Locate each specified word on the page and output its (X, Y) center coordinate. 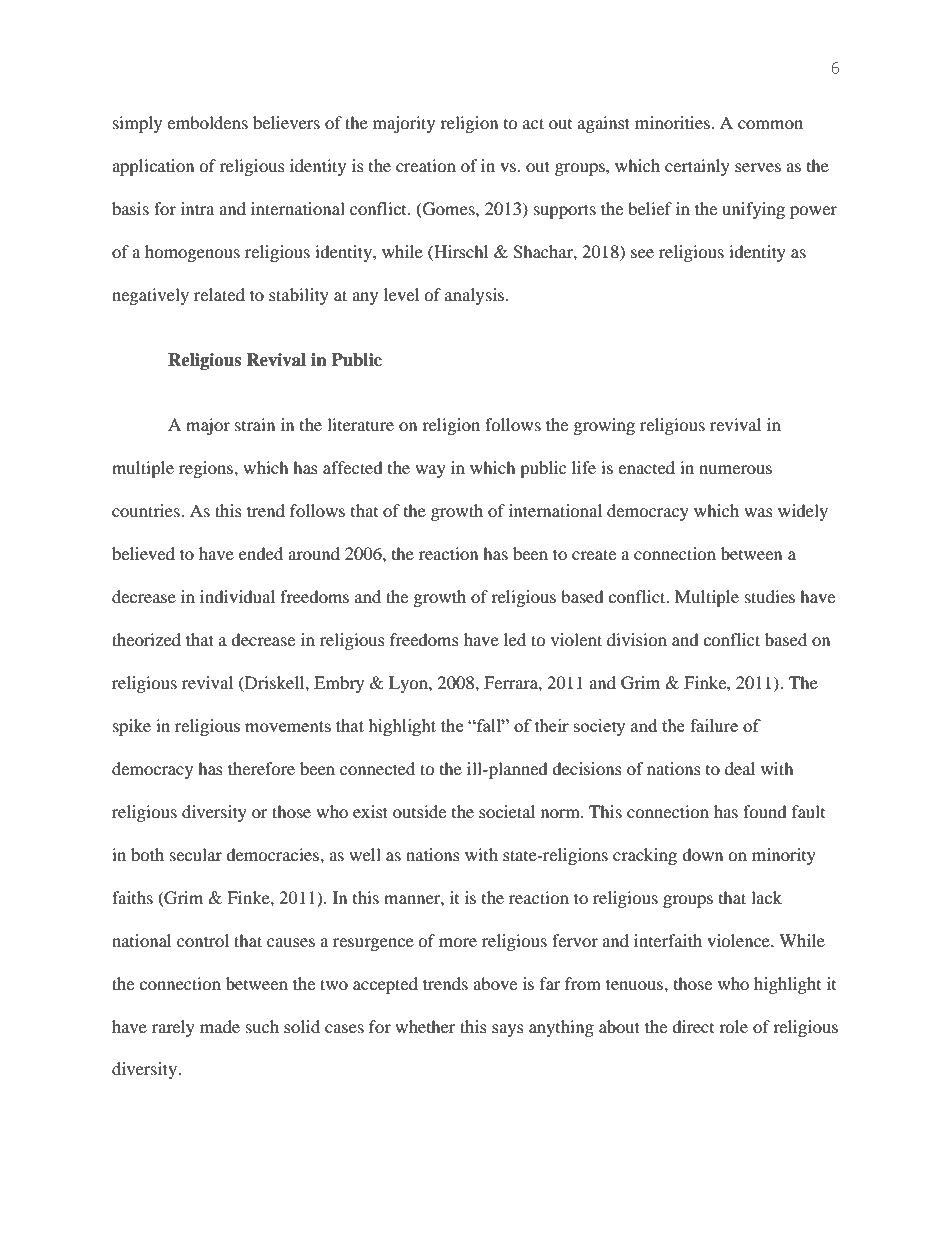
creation (426, 165)
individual (237, 596)
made (220, 1026)
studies (770, 596)
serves (758, 167)
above (495, 983)
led (515, 639)
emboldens (207, 122)
